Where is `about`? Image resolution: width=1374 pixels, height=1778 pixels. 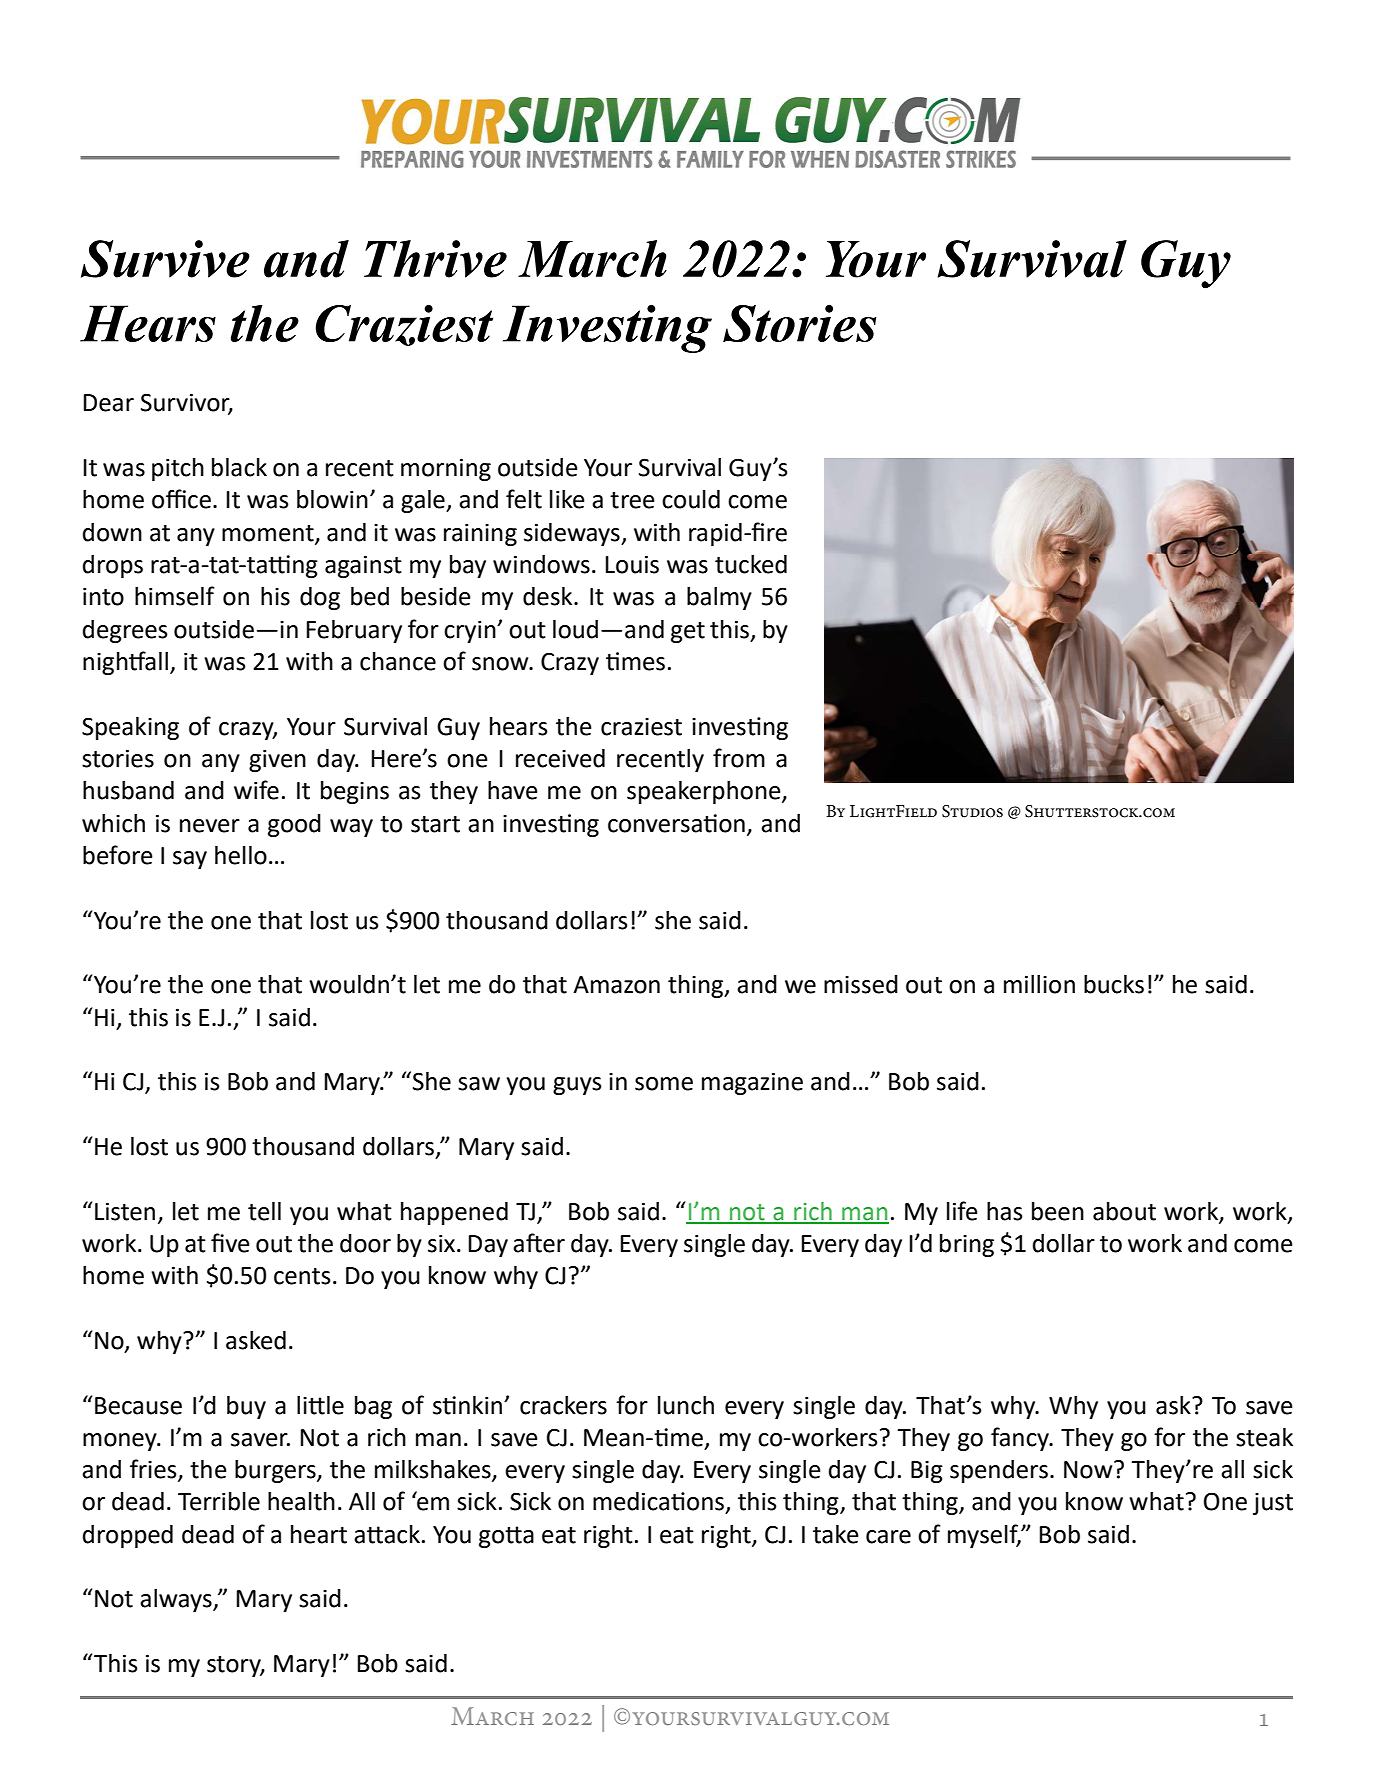 about is located at coordinates (1124, 1211).
